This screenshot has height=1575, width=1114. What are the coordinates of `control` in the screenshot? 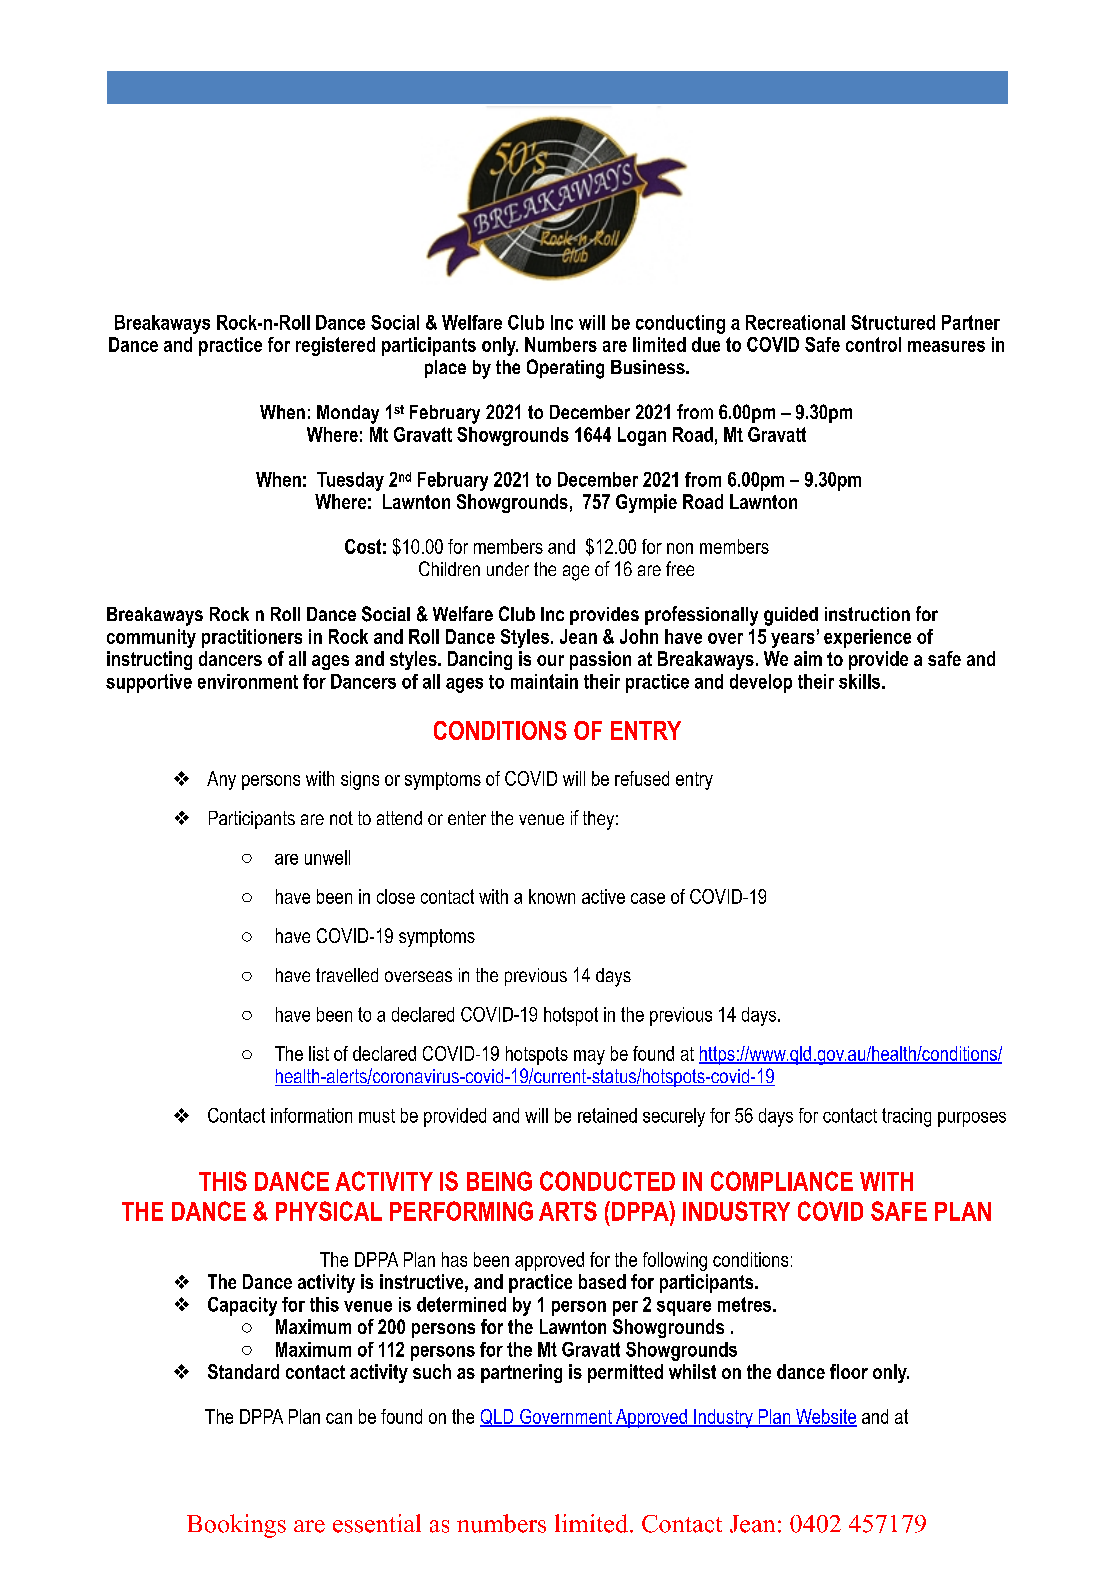 It's located at (873, 344).
